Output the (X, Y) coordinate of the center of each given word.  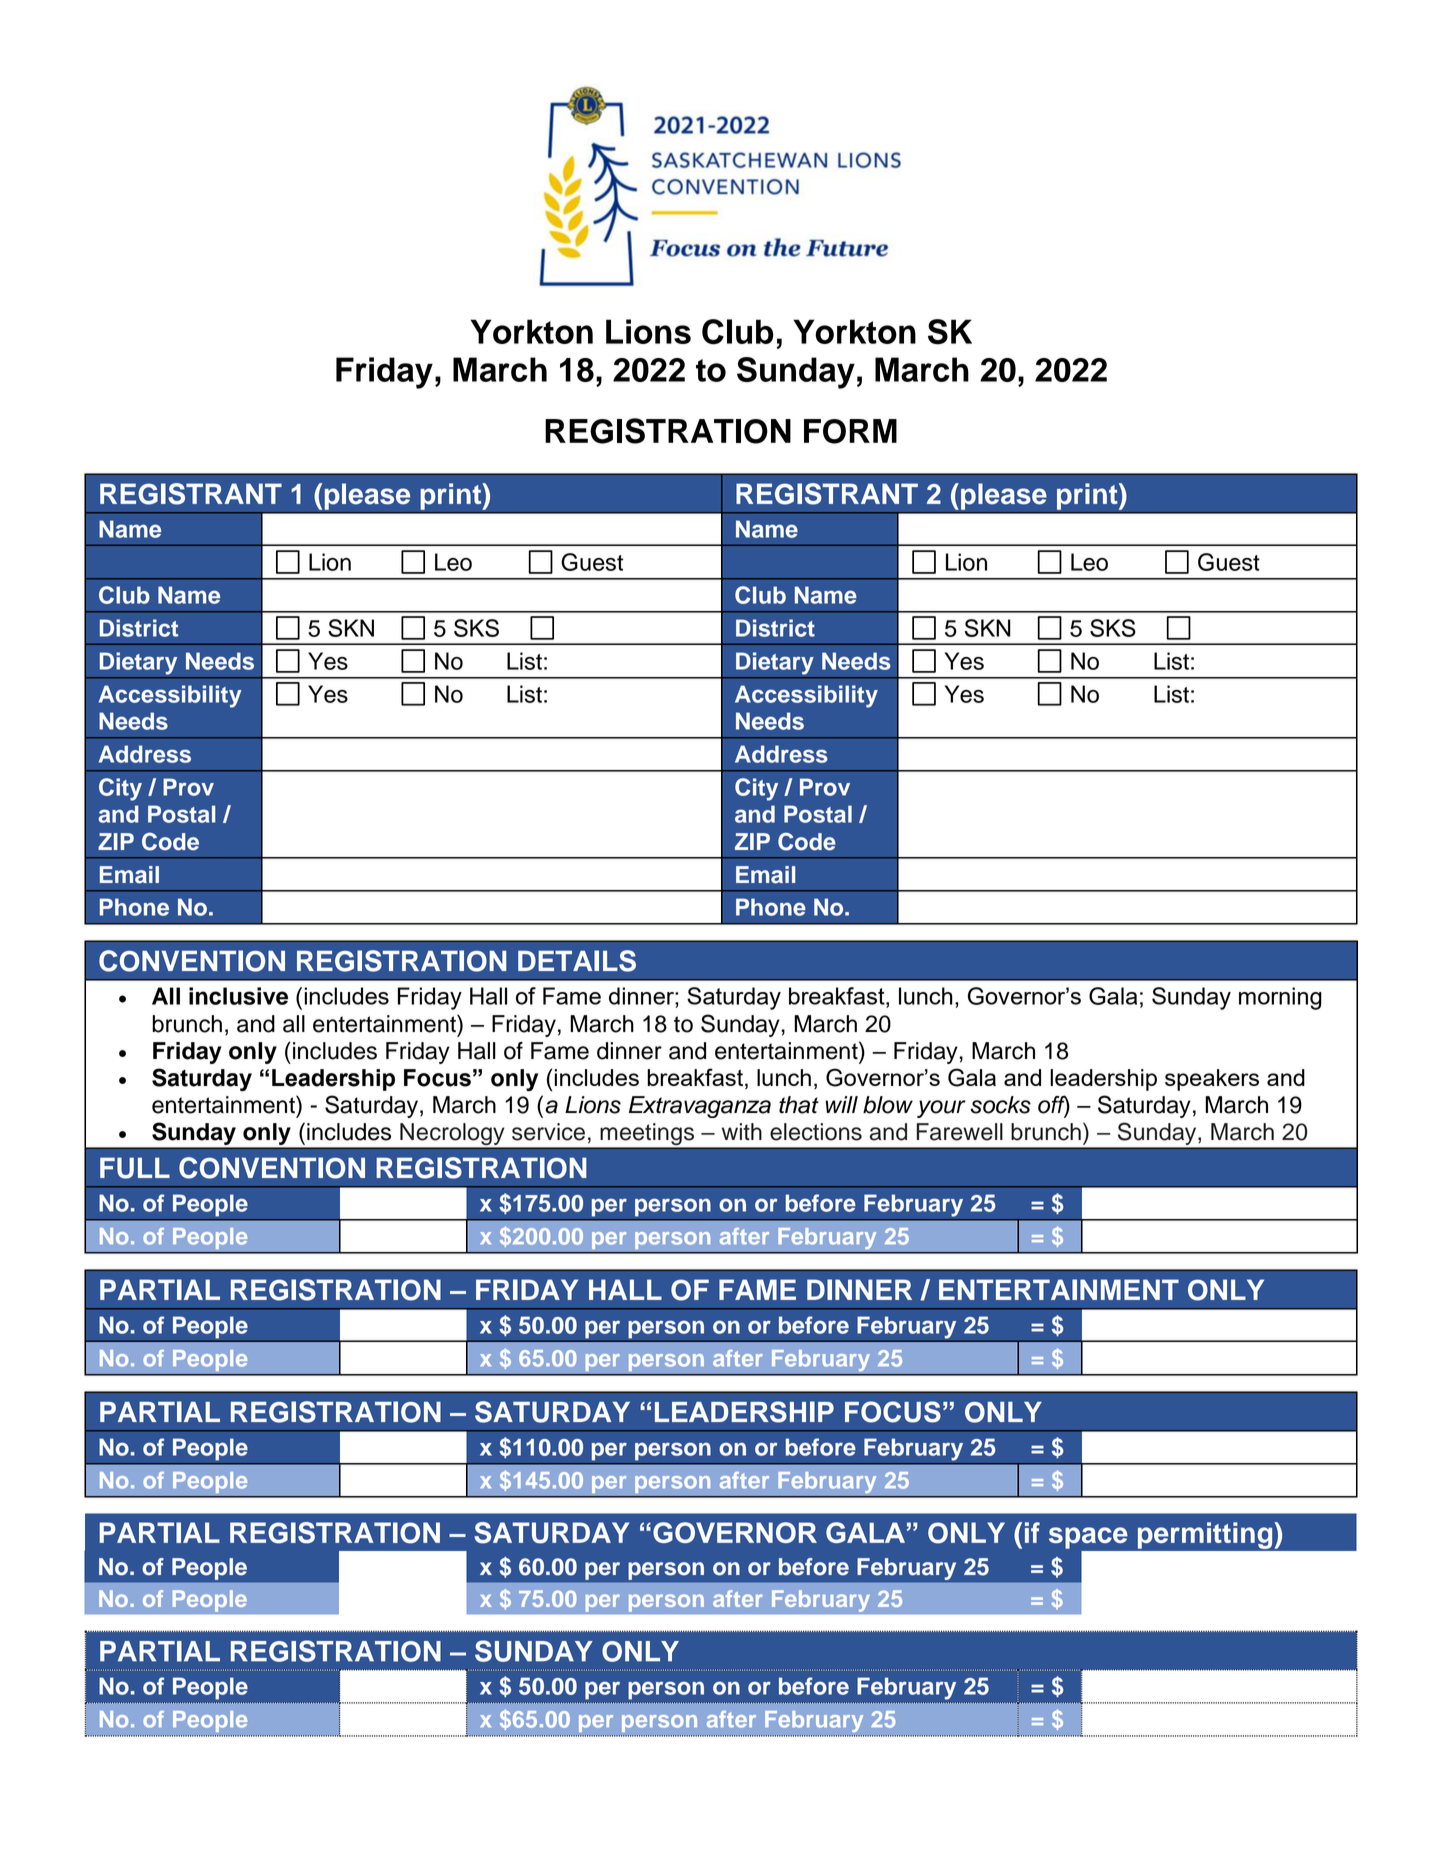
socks (1000, 1105)
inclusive (238, 996)
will (841, 1104)
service (548, 1132)
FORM (850, 431)
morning (1280, 998)
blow (888, 1105)
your (941, 1109)
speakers (1212, 1080)
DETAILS (577, 961)
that (799, 1105)
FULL (135, 1168)
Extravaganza (700, 1107)
